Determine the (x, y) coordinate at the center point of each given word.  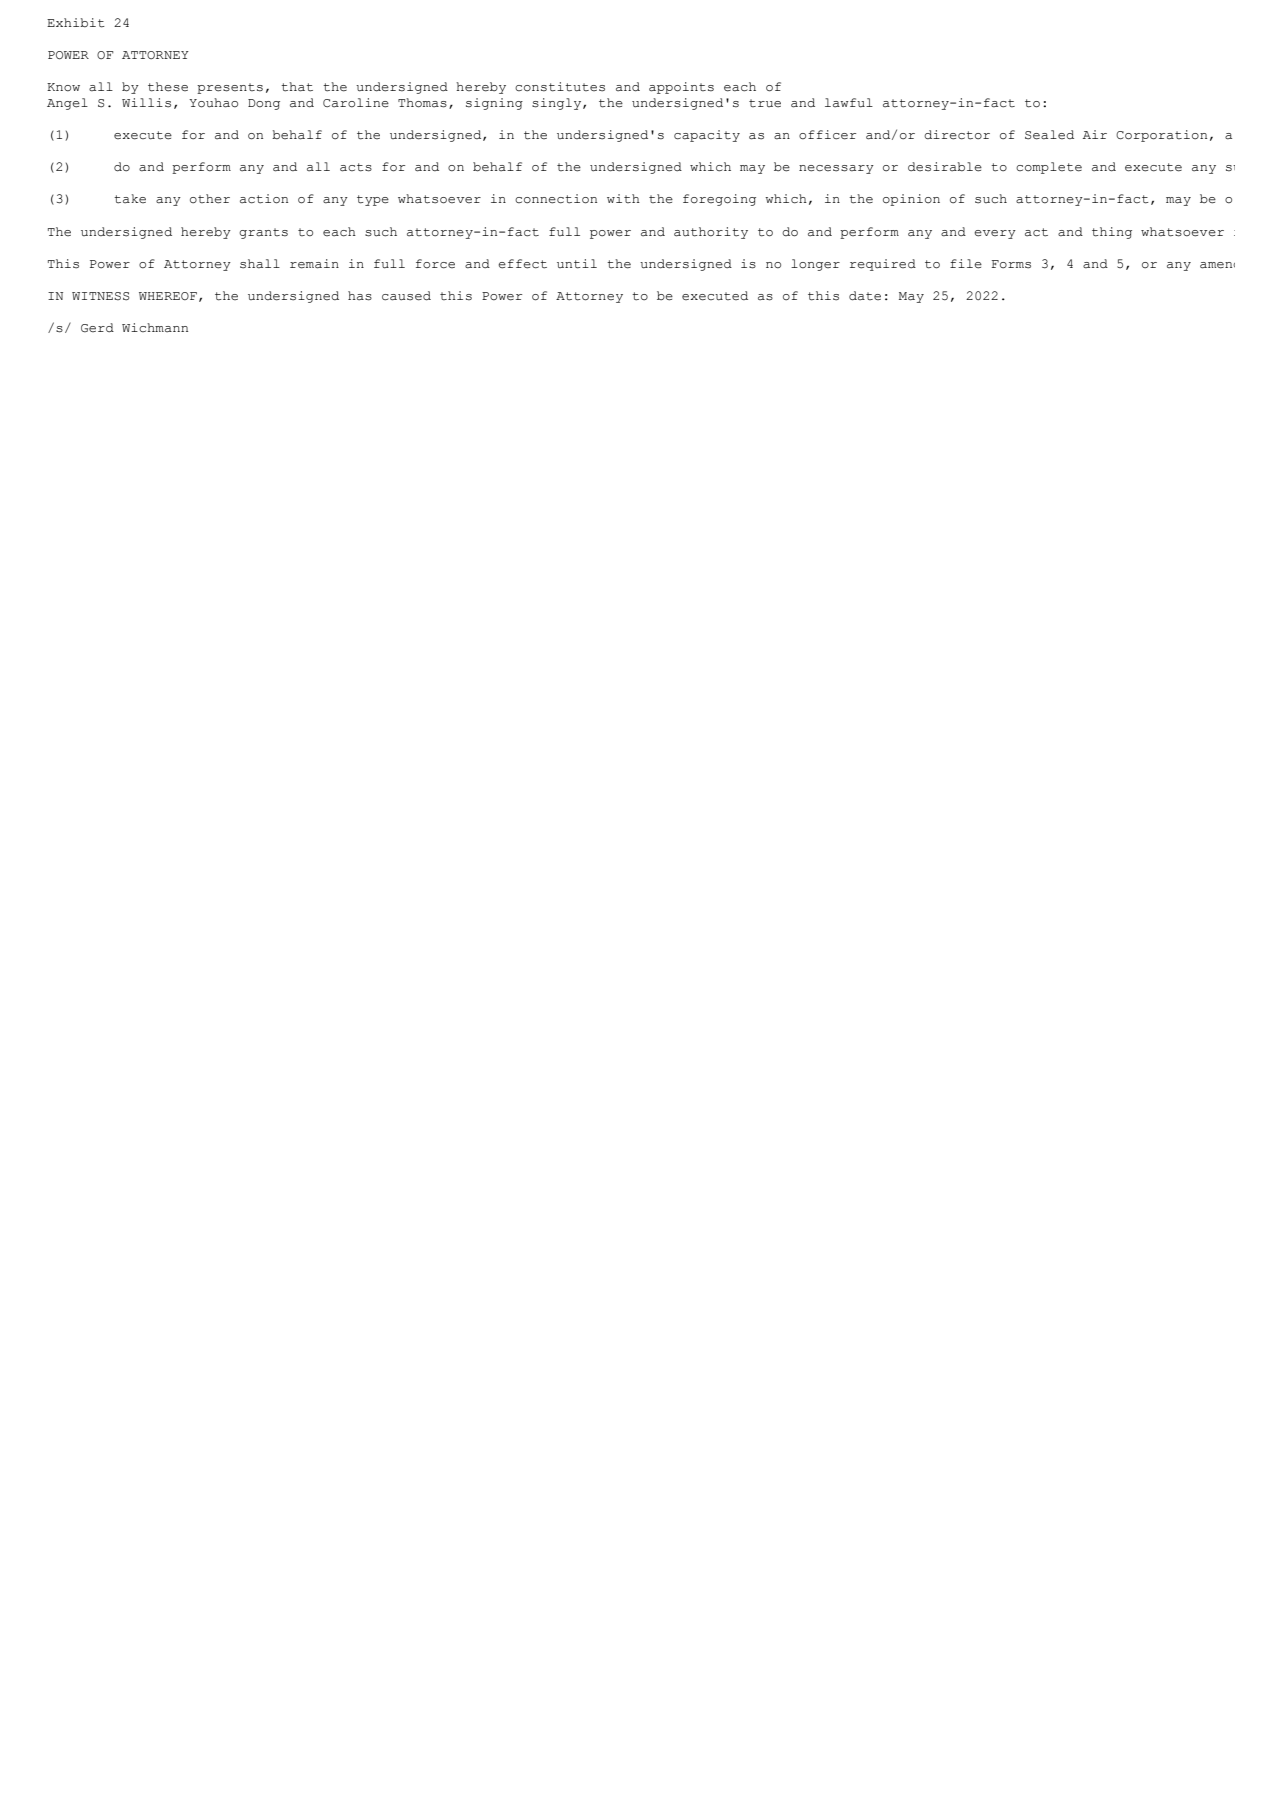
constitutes (560, 87)
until (577, 264)
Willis (146, 103)
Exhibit (76, 23)
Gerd (97, 327)
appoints (681, 88)
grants (263, 233)
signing (494, 104)
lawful (849, 103)
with (623, 198)
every (995, 234)
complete (1049, 168)
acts (356, 167)
